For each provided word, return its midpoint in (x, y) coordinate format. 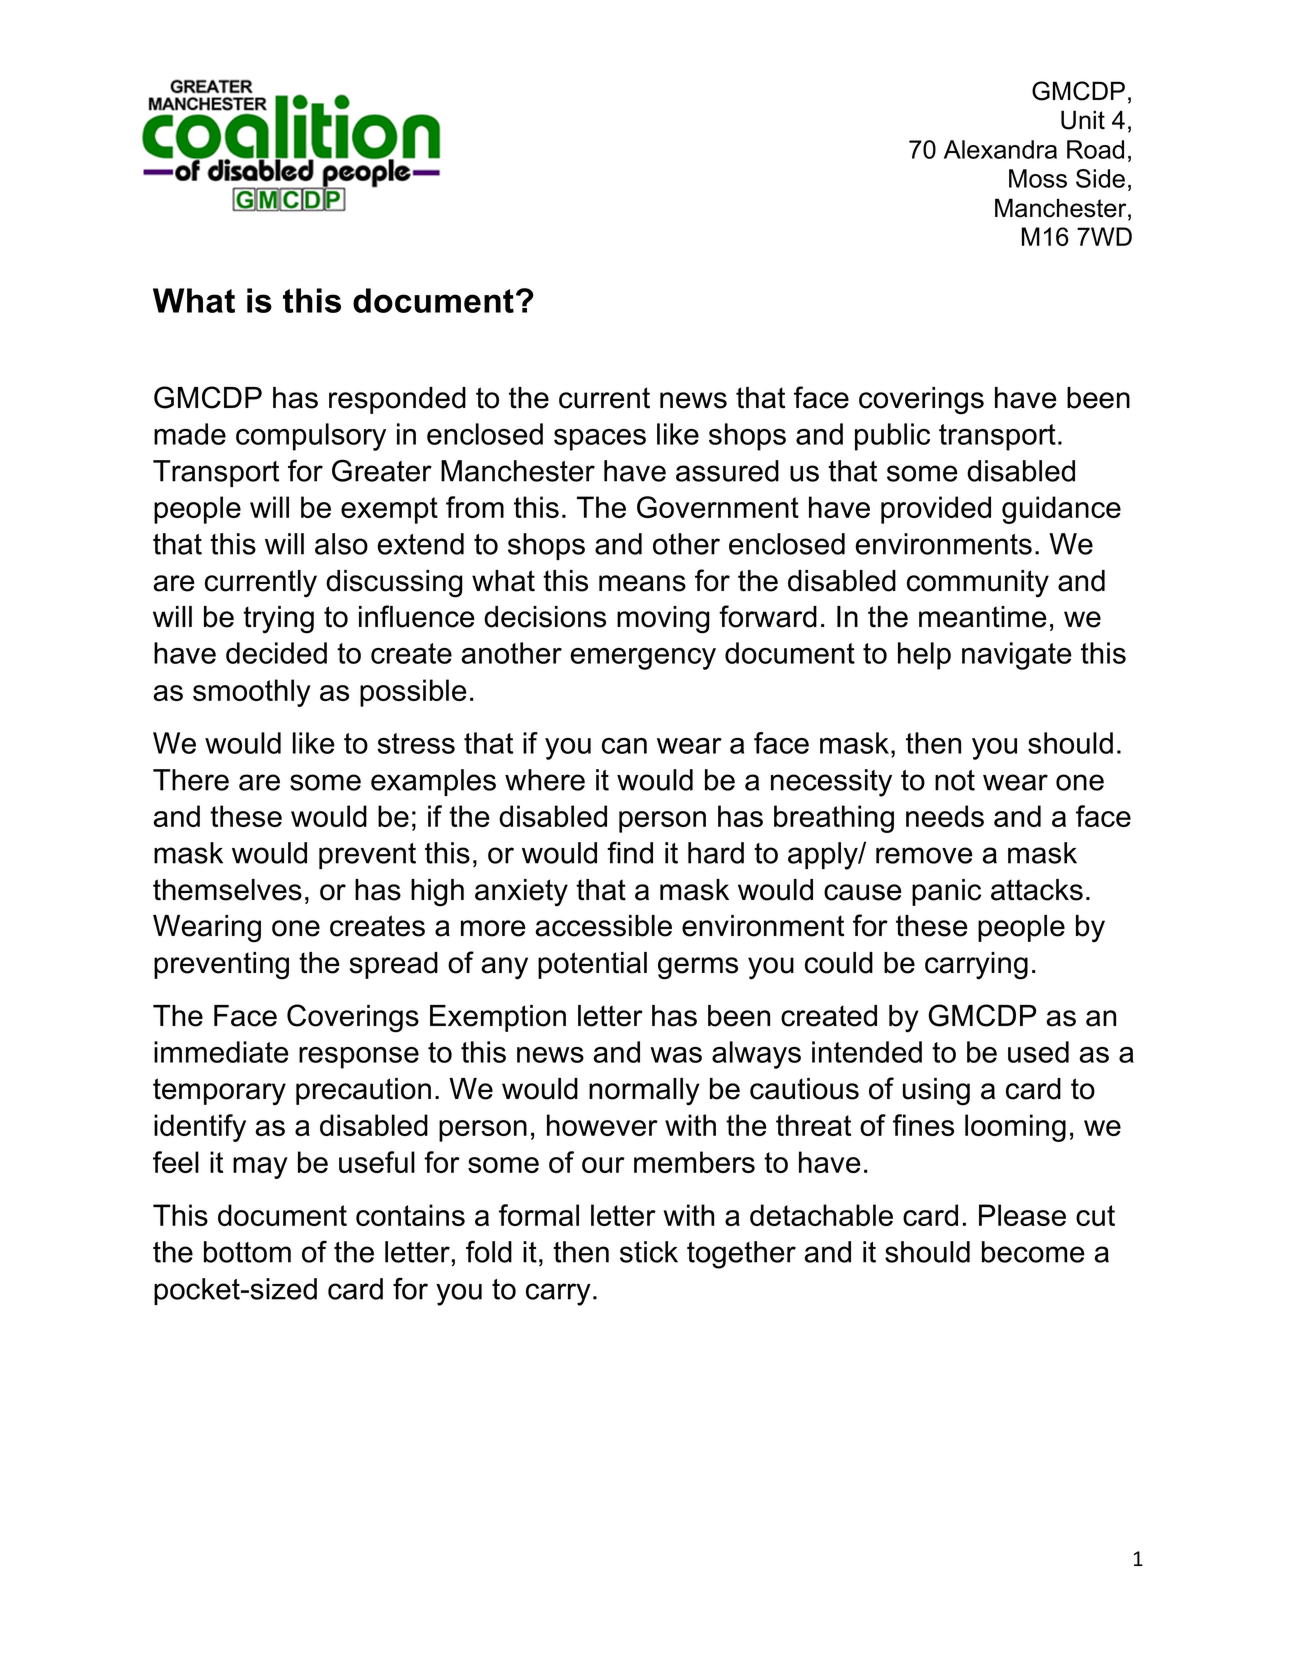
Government (718, 507)
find (630, 852)
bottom (247, 1252)
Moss (1038, 178)
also (341, 544)
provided (936, 510)
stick (649, 1252)
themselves (227, 890)
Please (1022, 1215)
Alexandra (1000, 149)
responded (397, 400)
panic (946, 892)
